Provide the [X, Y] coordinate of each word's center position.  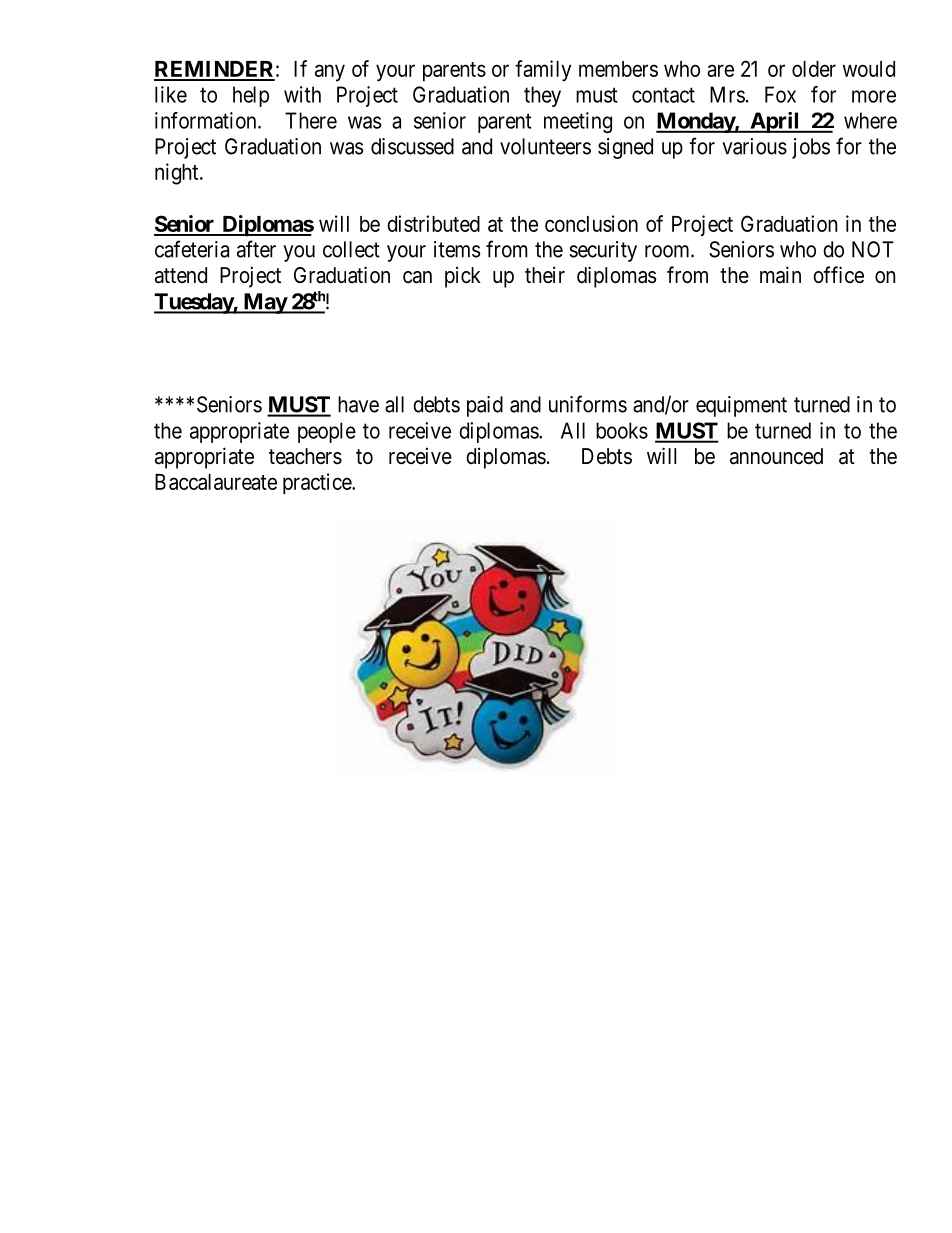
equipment [741, 406]
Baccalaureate [216, 482]
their [545, 275]
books [622, 430]
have [358, 404]
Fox [780, 94]
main [780, 275]
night [178, 174]
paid [485, 406]
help [251, 96]
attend [181, 275]
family [543, 71]
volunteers [545, 146]
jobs [811, 148]
